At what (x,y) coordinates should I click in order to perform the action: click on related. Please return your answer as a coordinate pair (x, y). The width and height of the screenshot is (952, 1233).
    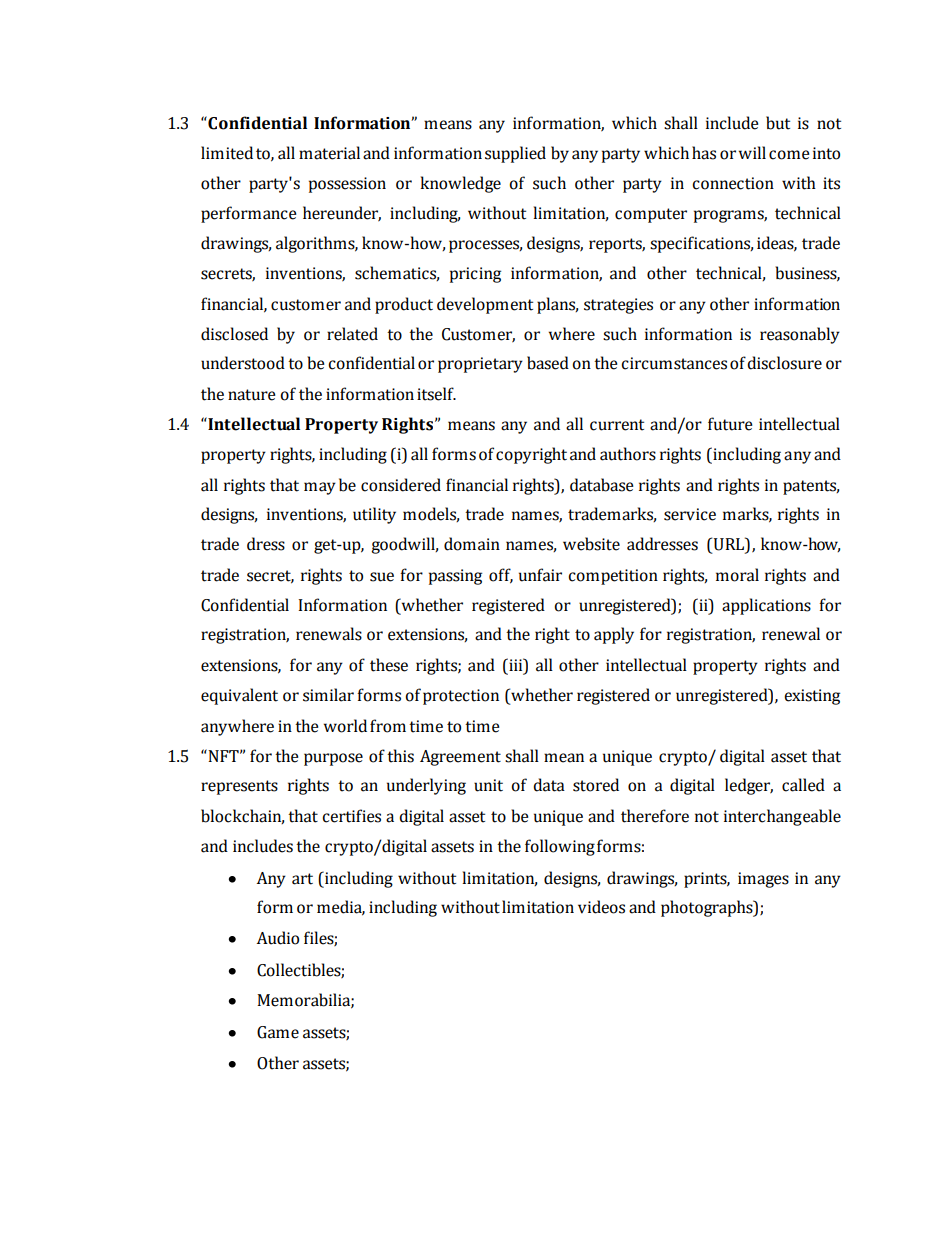
    Looking at the image, I should click on (352, 334).
